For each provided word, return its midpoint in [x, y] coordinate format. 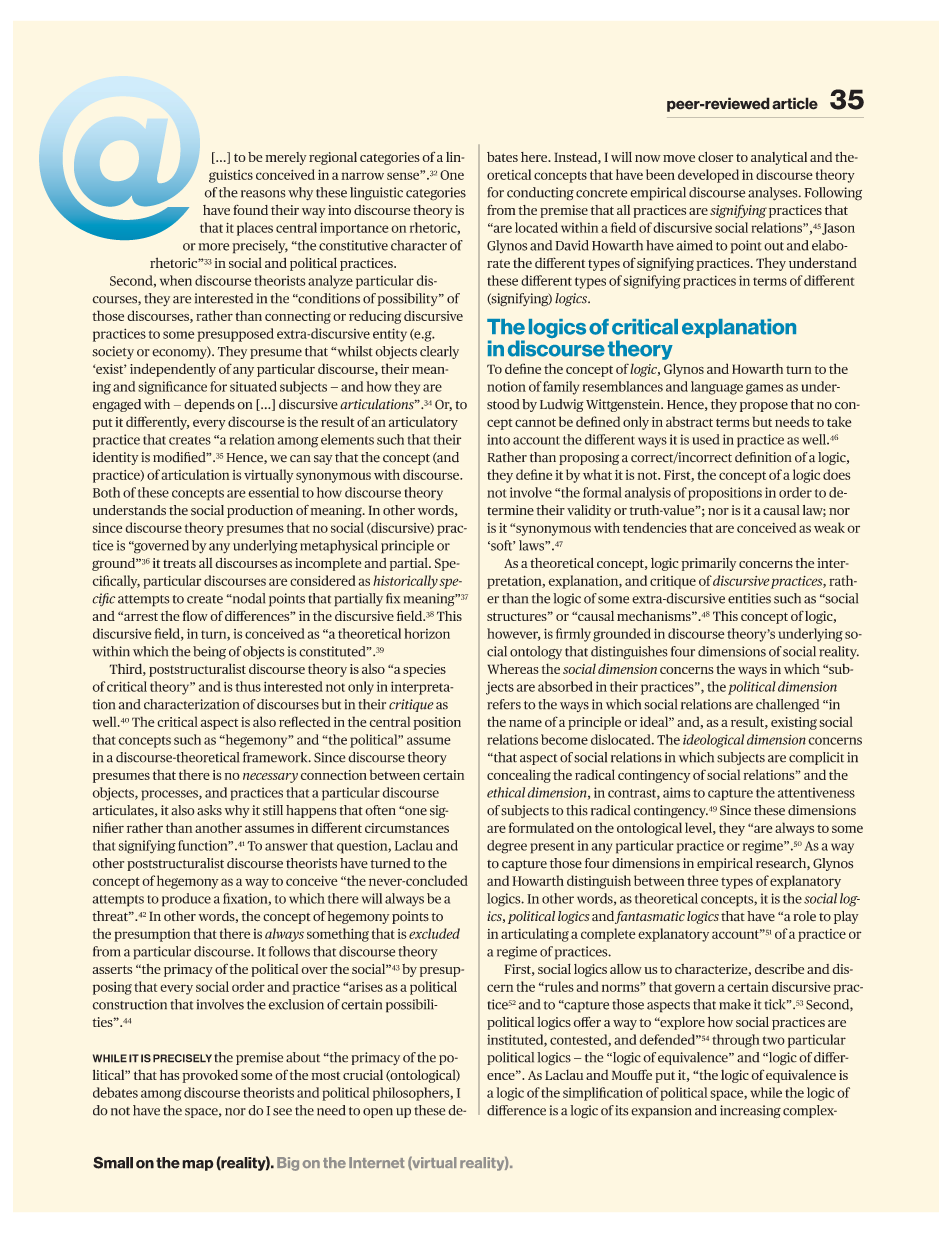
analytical [779, 158]
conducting [540, 194]
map [198, 1165]
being [209, 653]
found [250, 209]
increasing [750, 1112]
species [424, 670]
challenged [787, 706]
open [378, 1113]
